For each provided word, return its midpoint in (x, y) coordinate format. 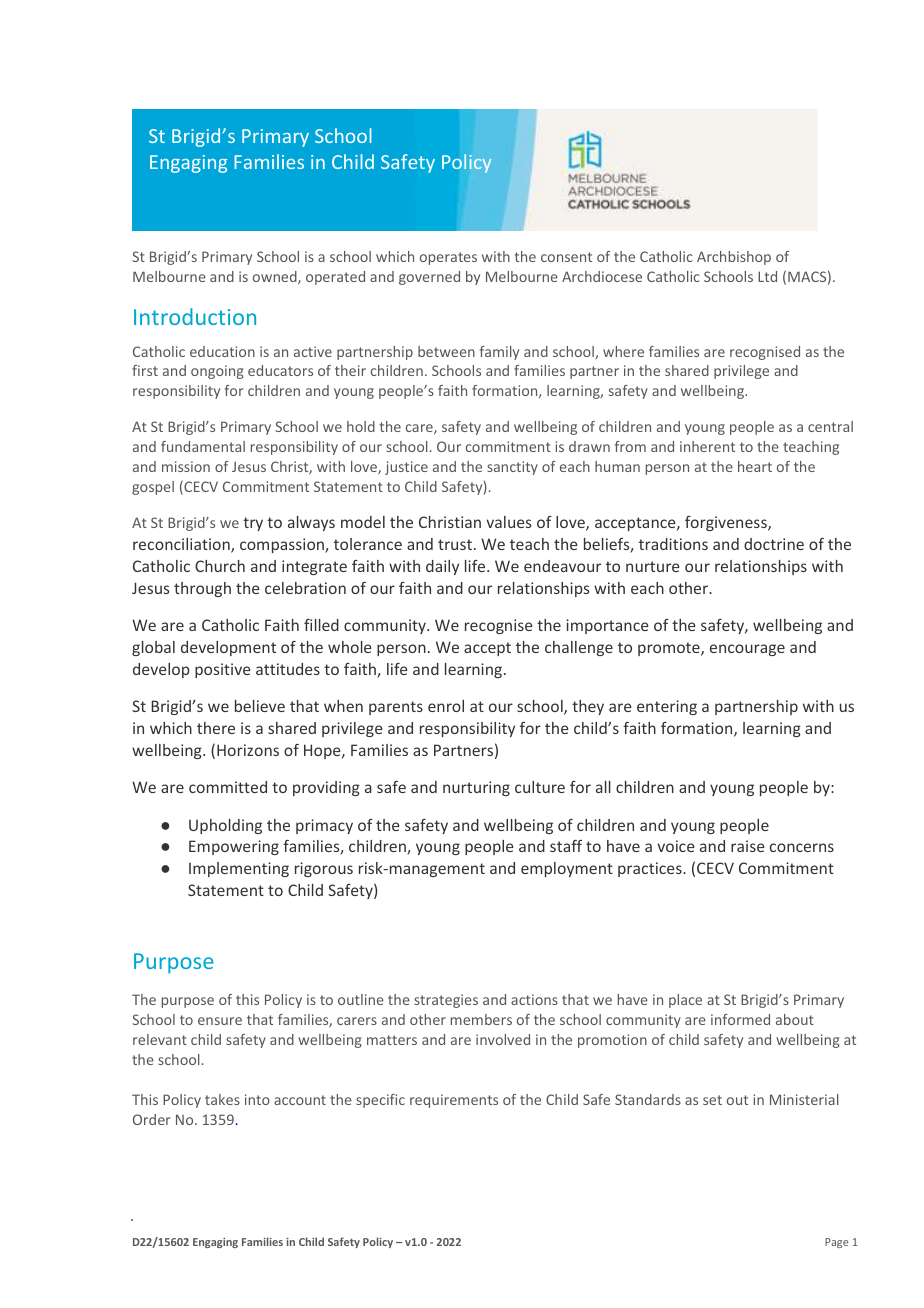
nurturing (476, 788)
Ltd (767, 276)
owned (276, 277)
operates (448, 258)
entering (667, 707)
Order (151, 1119)
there (216, 728)
